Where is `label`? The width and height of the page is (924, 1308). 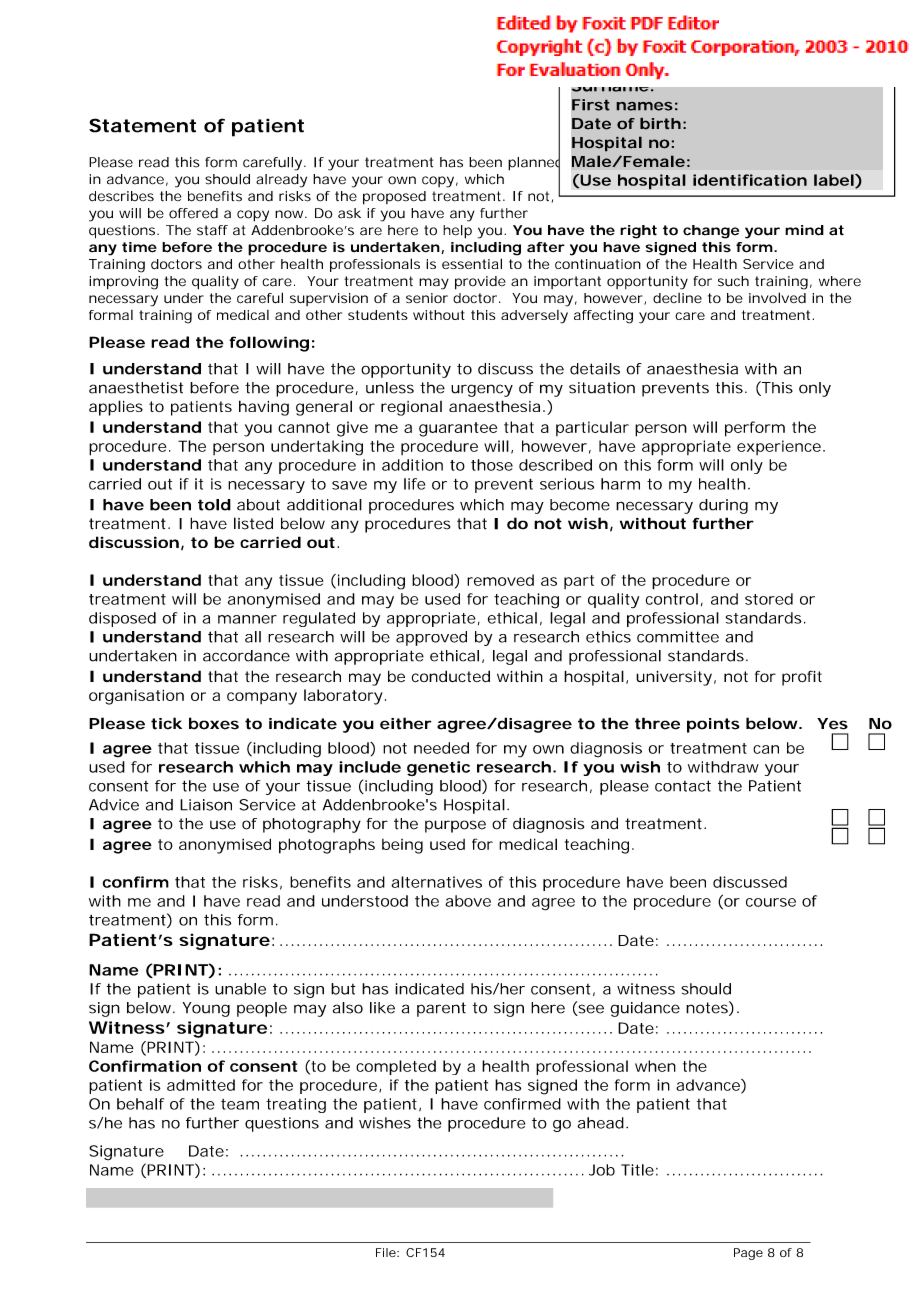 label is located at coordinates (834, 180).
